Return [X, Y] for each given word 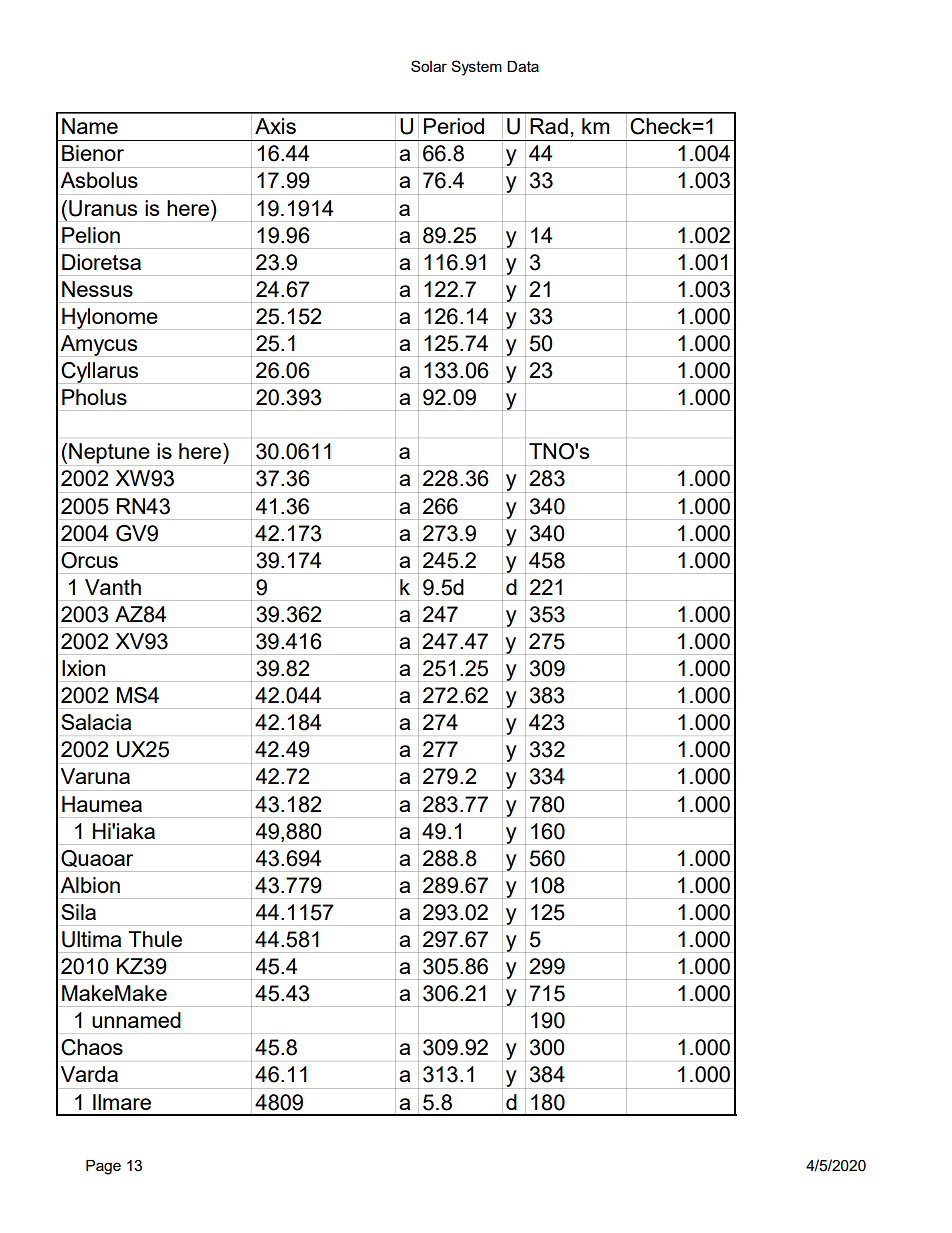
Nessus [97, 289]
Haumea [102, 804]
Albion [90, 885]
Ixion [83, 668]
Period [454, 126]
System [476, 68]
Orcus [89, 560]
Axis [275, 126]
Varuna [95, 776]
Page [103, 1167]
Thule [155, 939]
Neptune [109, 453]
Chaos [92, 1047]
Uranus [103, 208]
